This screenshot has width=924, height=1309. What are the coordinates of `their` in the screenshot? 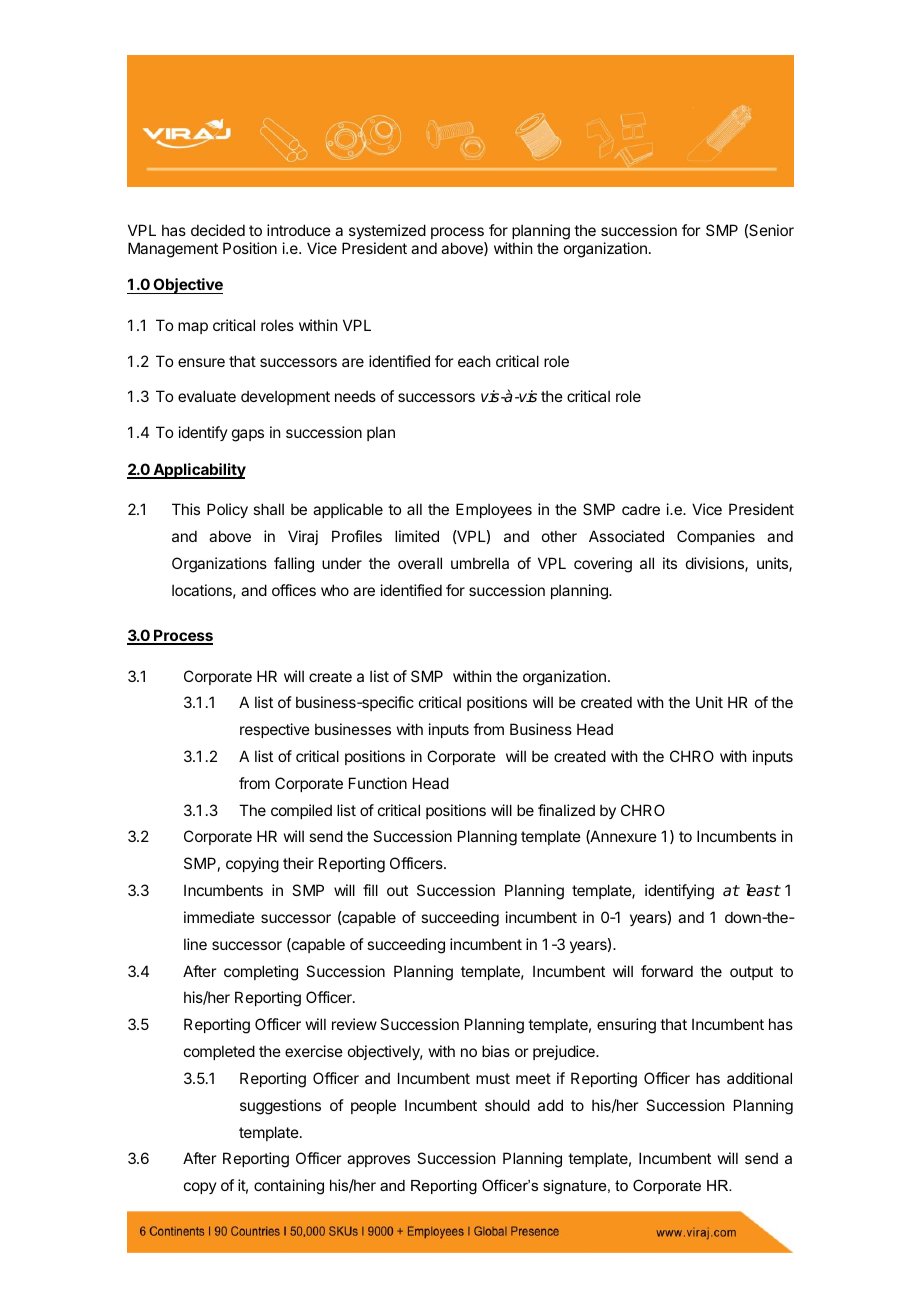 It's located at (298, 863).
